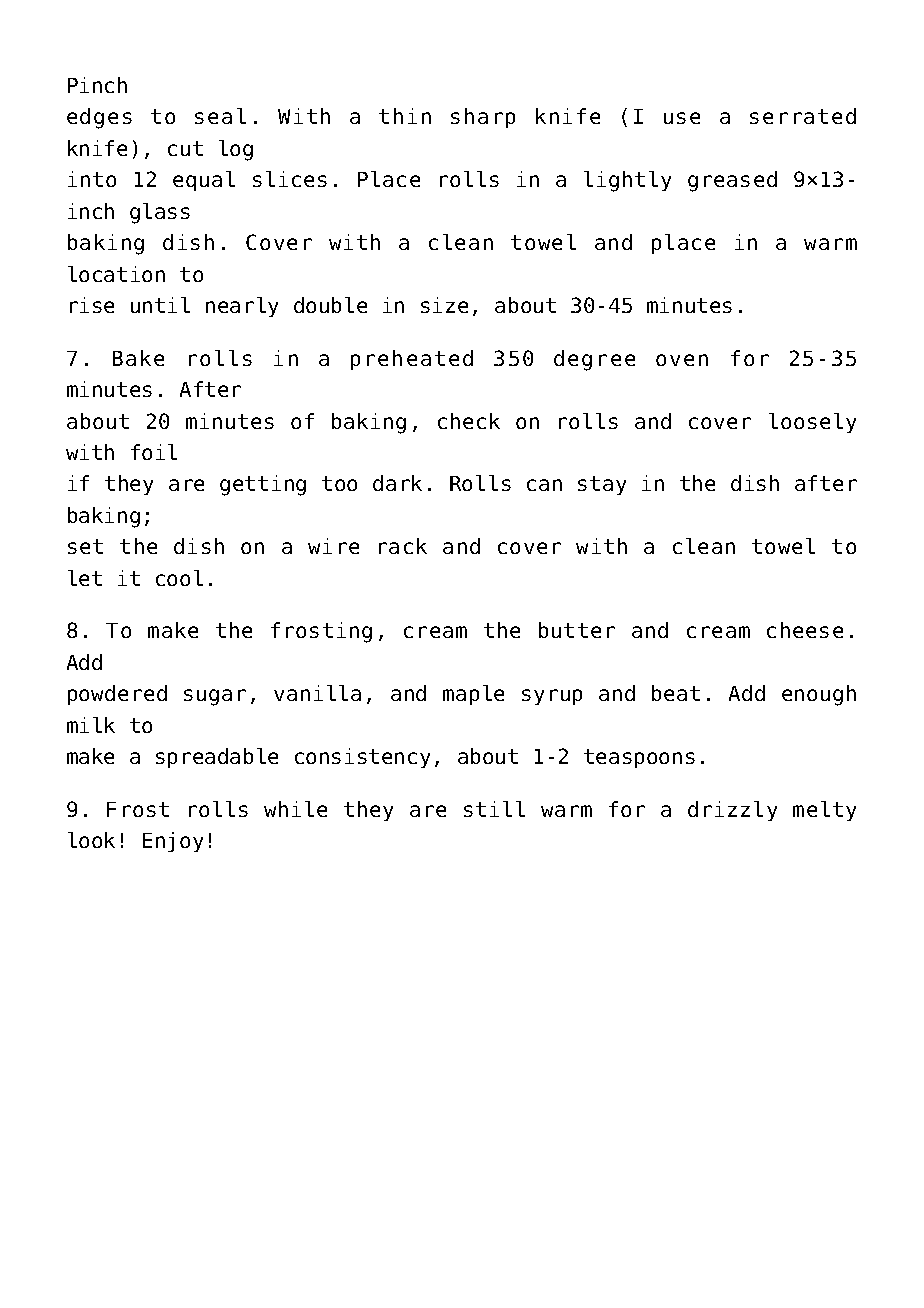  Describe the element at coordinates (682, 118) in the image. I see `use` at that location.
